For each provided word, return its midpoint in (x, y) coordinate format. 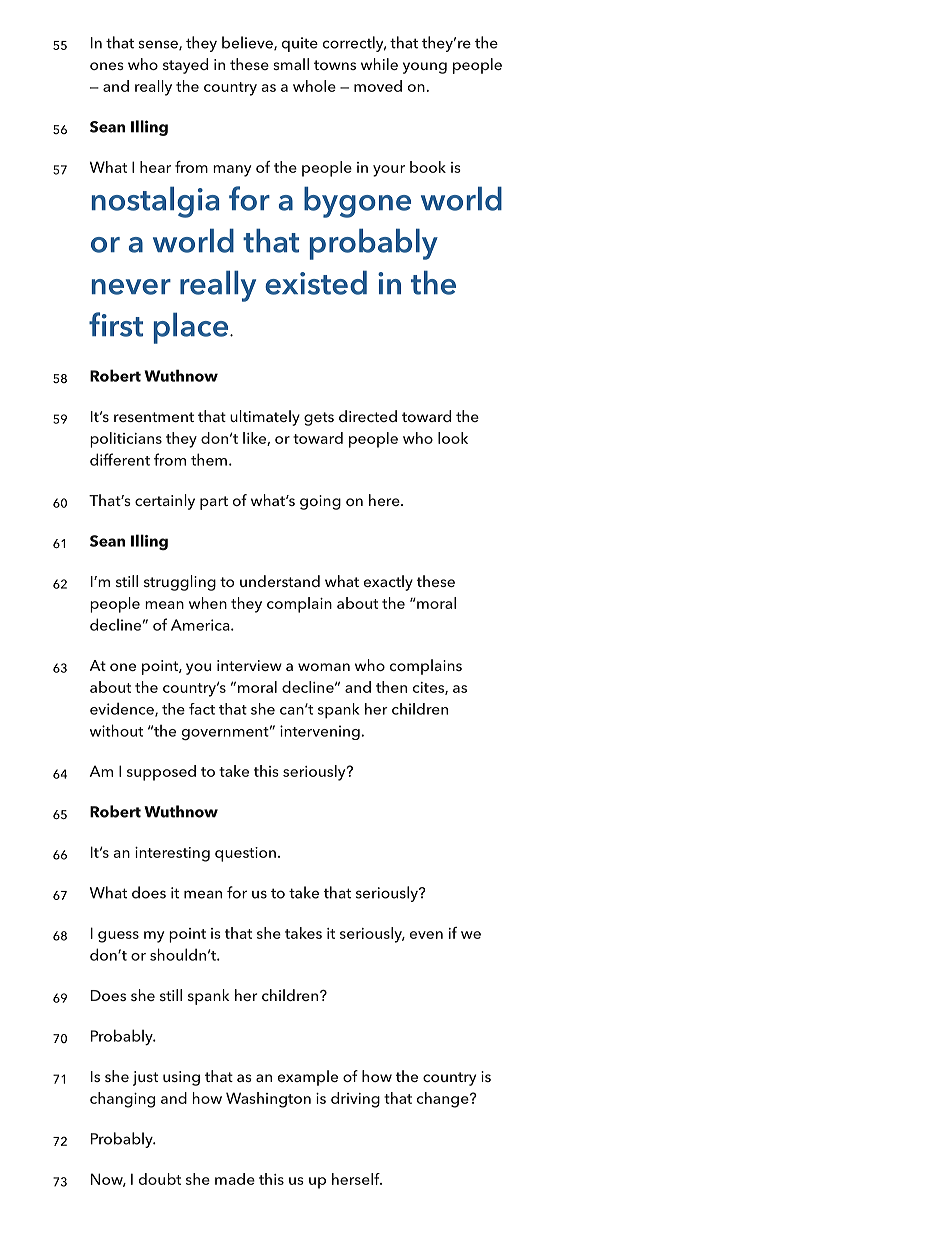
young (425, 68)
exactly (388, 583)
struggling (180, 583)
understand (280, 581)
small (291, 64)
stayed (185, 66)
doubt (160, 1179)
